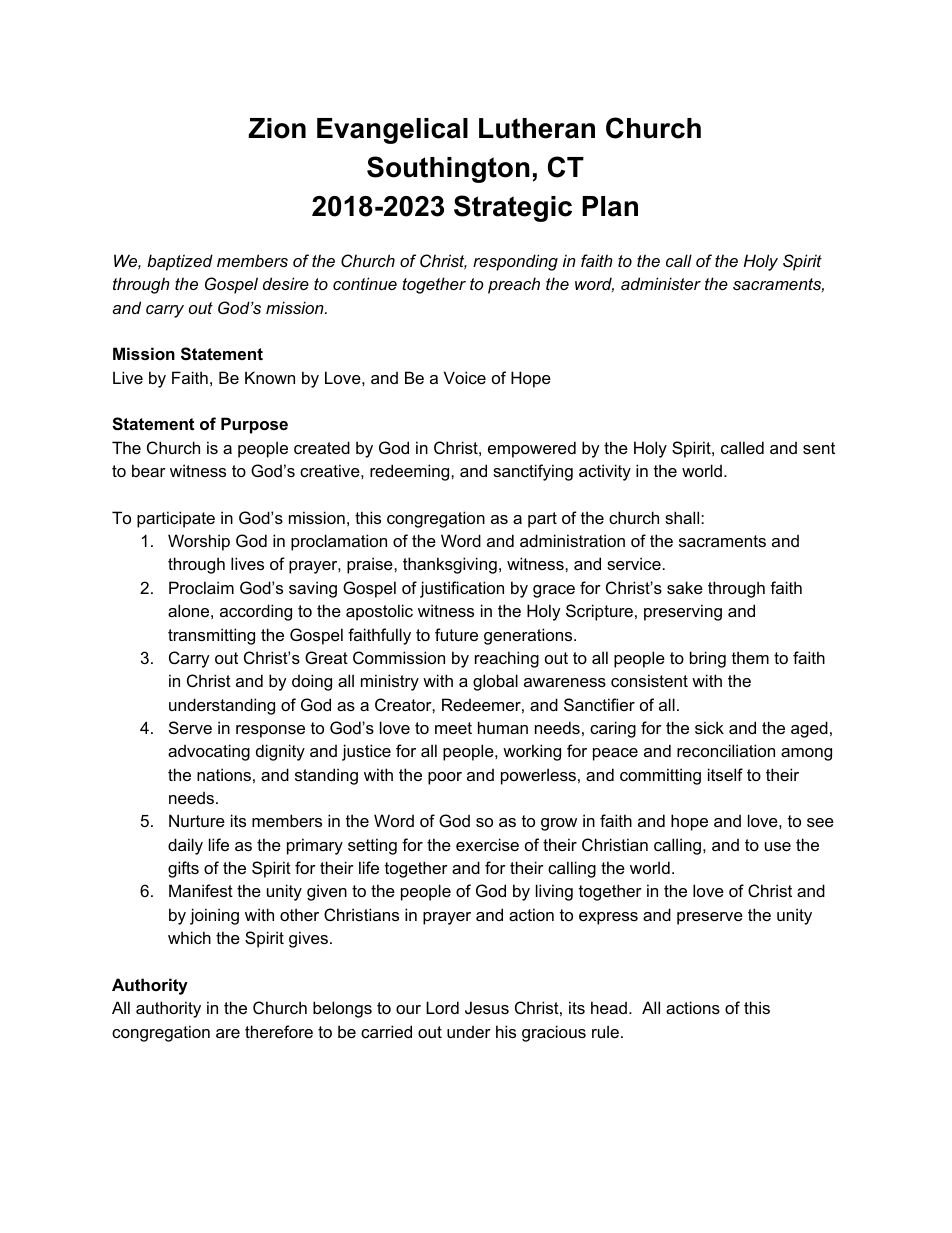  Describe the element at coordinates (537, 128) in the image. I see `Lutheran` at that location.
